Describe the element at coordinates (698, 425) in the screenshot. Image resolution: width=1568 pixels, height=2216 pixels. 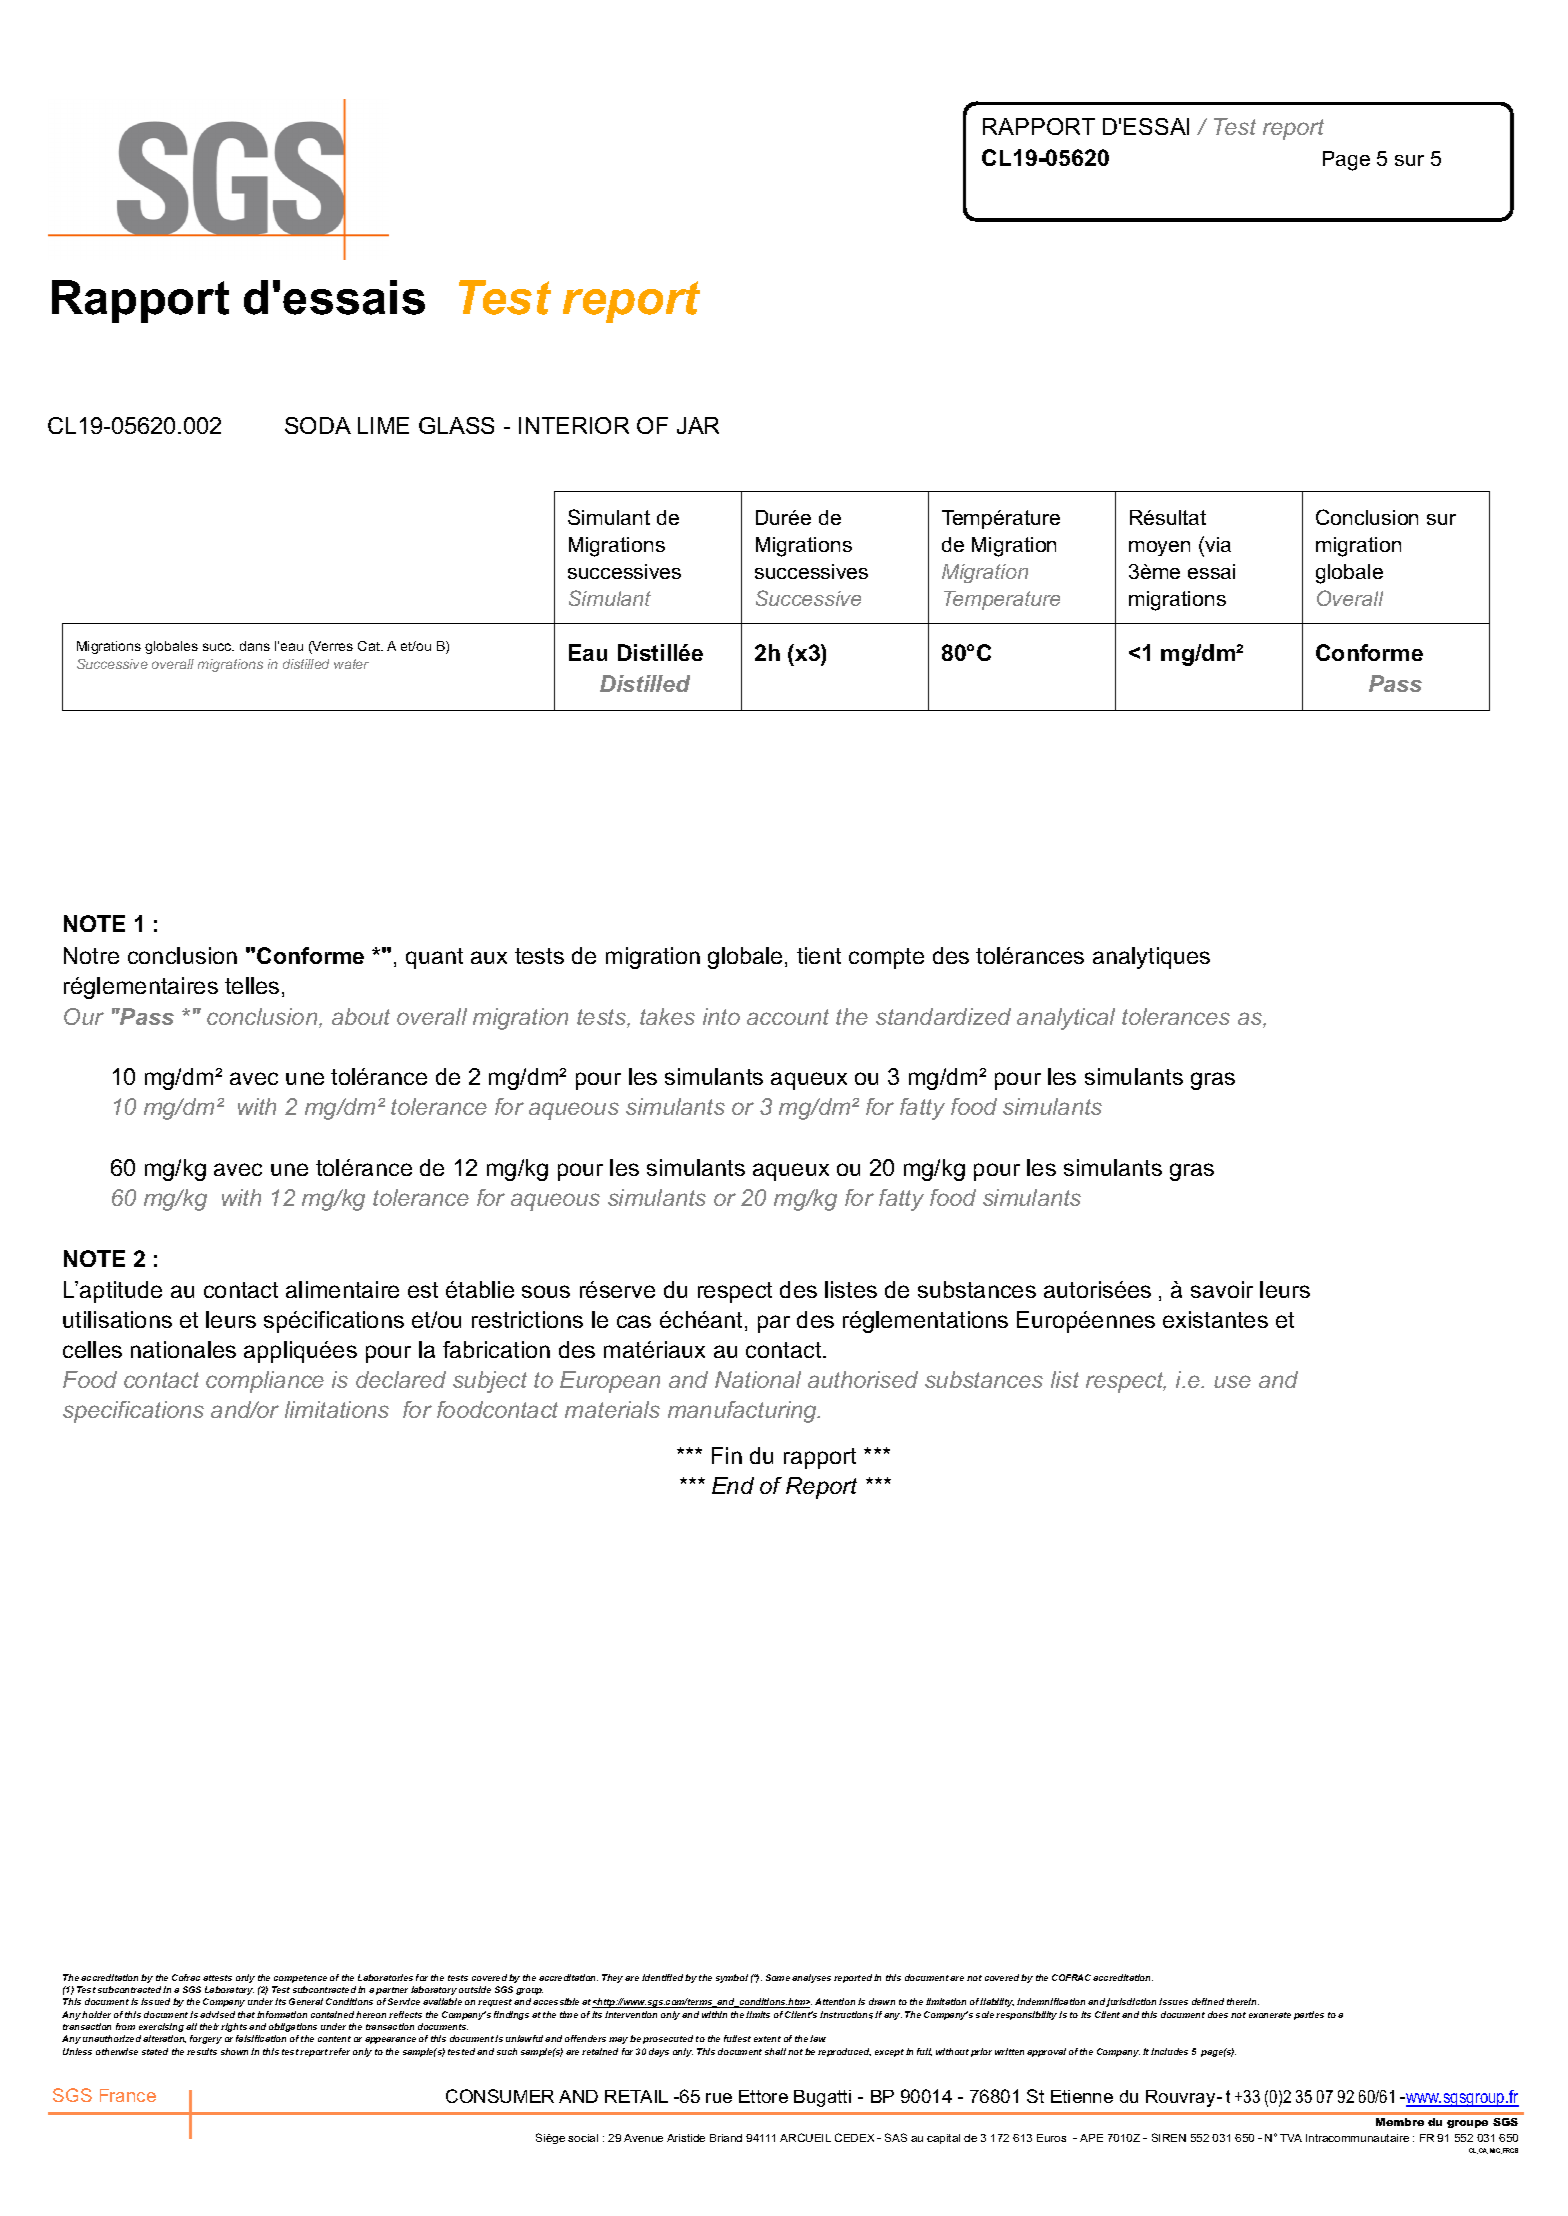
I see `JAR` at that location.
